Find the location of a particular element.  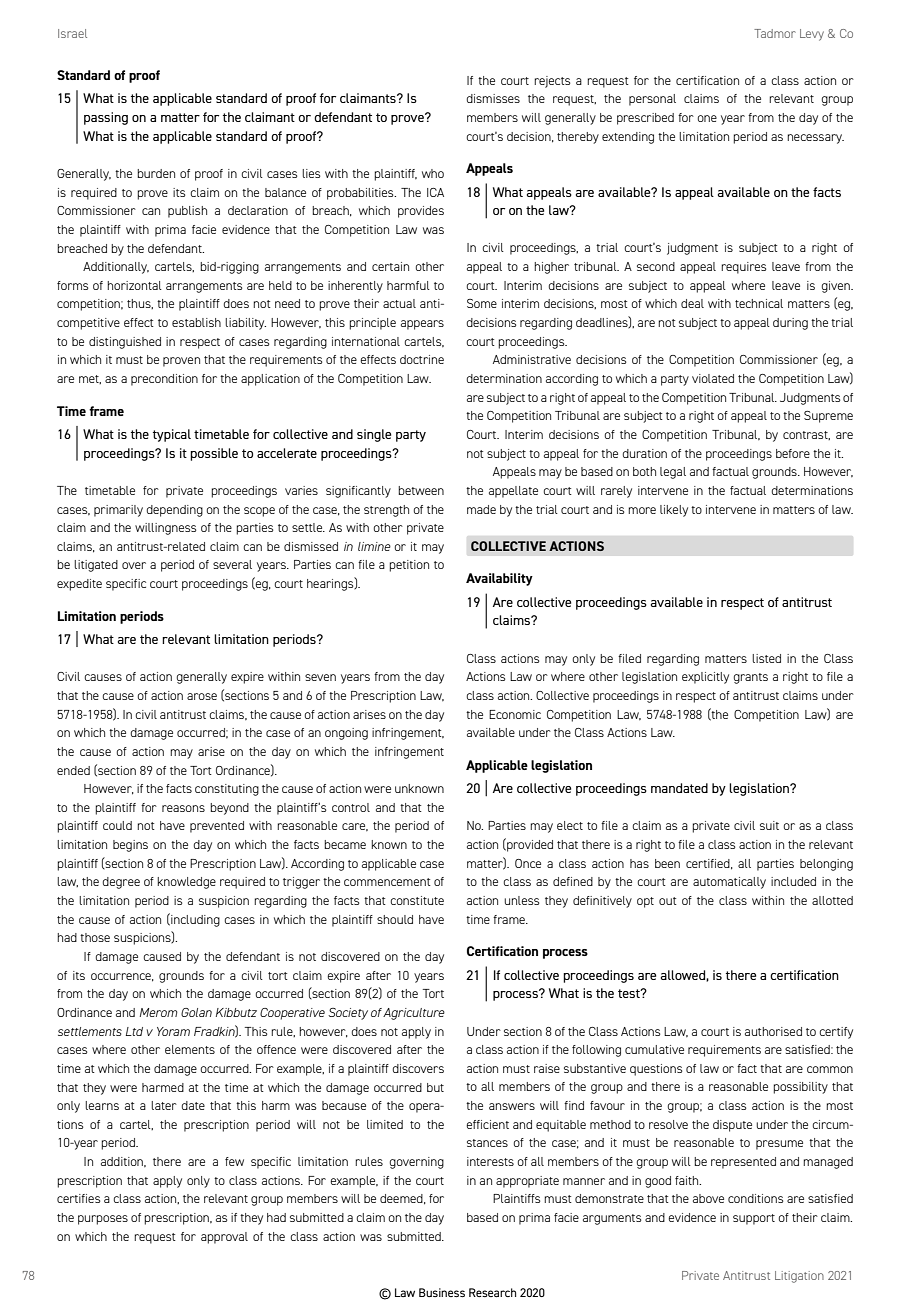

Economic is located at coordinates (515, 714).
